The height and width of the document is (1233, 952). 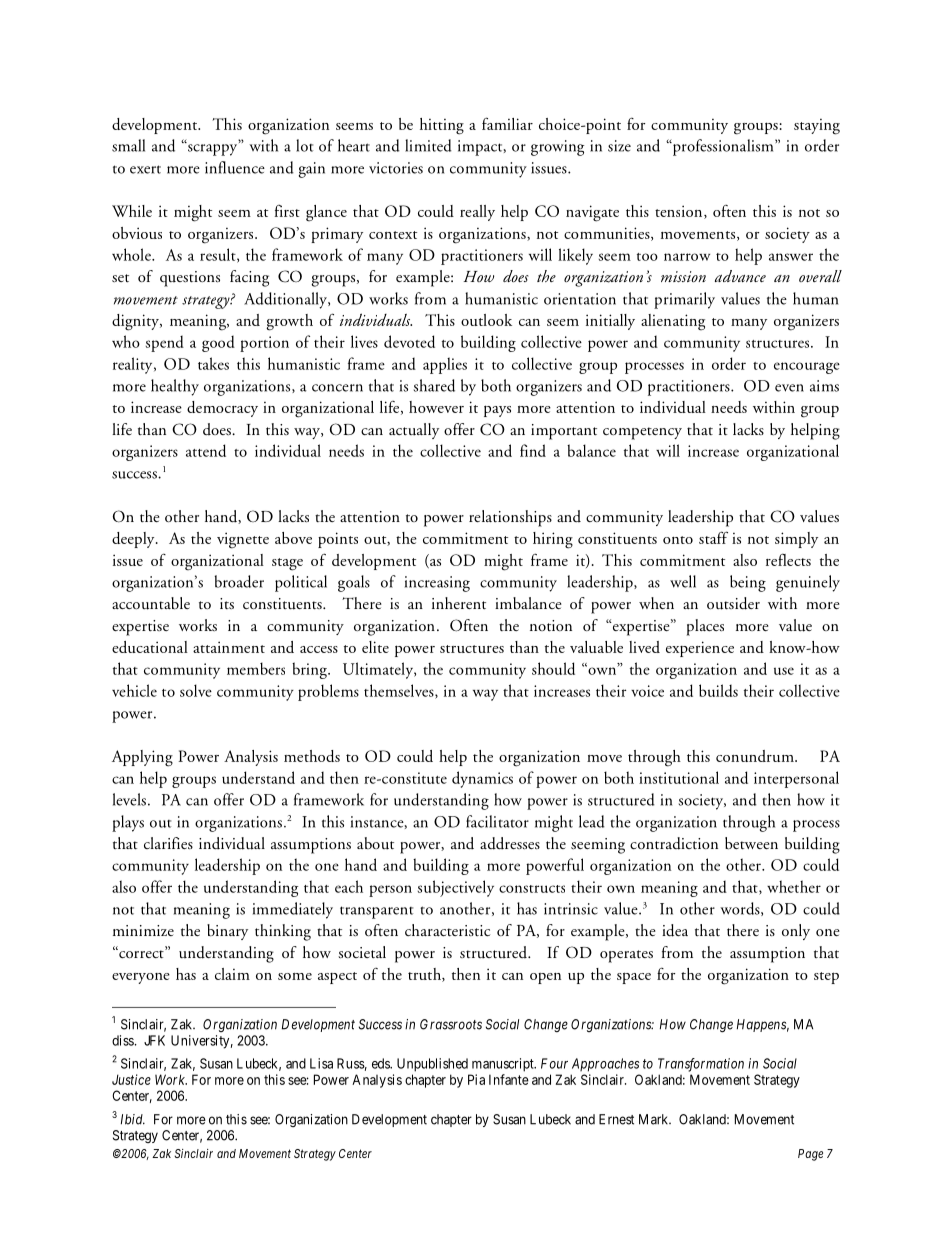 What do you see at coordinates (131, 1079) in the document?
I see `Justice` at bounding box center [131, 1079].
